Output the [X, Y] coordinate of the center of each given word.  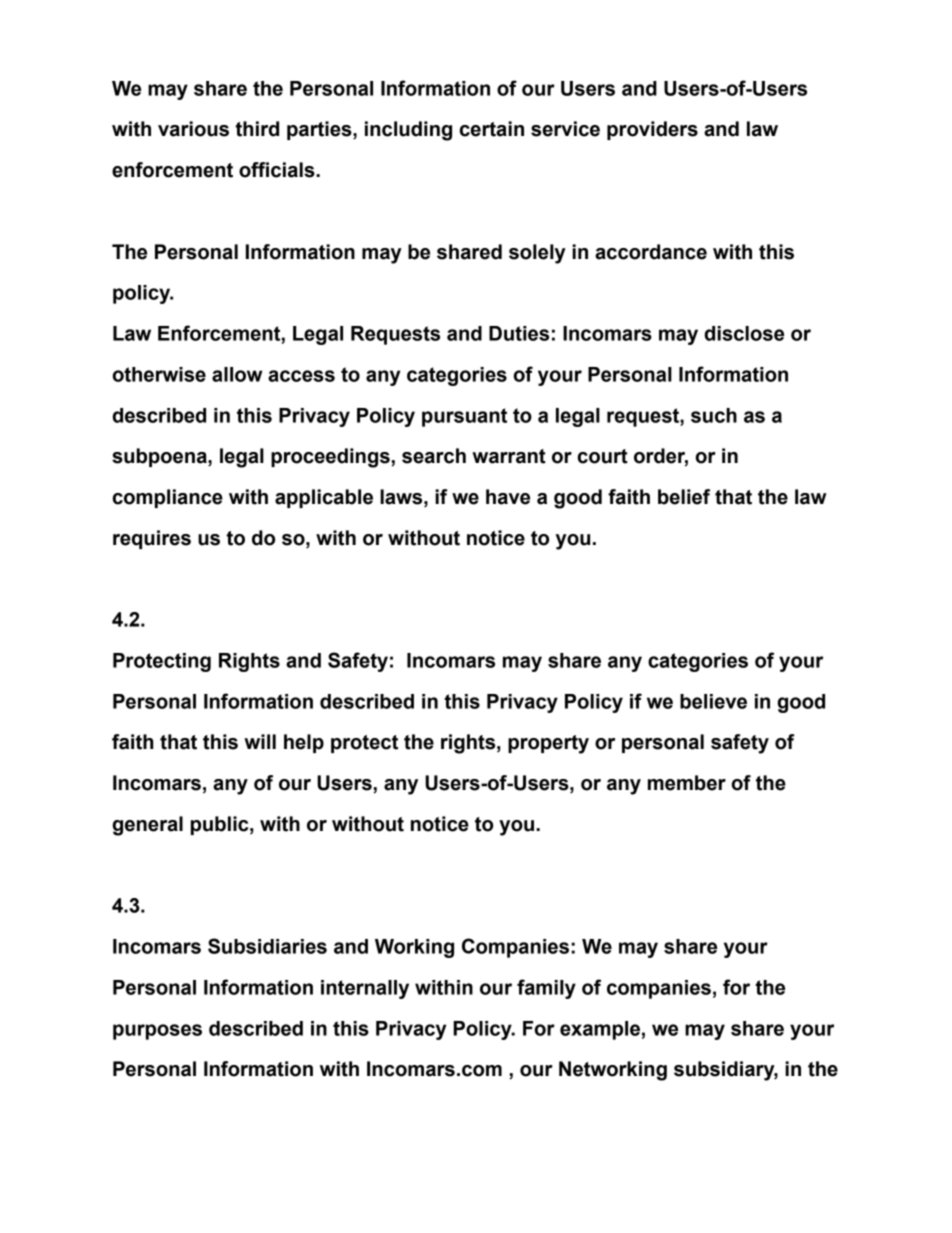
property [548, 744]
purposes [157, 1032]
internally [365, 989]
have [508, 497]
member [687, 783]
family [546, 989]
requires [152, 539]
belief [684, 497]
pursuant [464, 417]
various [193, 129]
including [408, 131]
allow [237, 374]
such [714, 415]
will [260, 741]
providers [652, 130]
